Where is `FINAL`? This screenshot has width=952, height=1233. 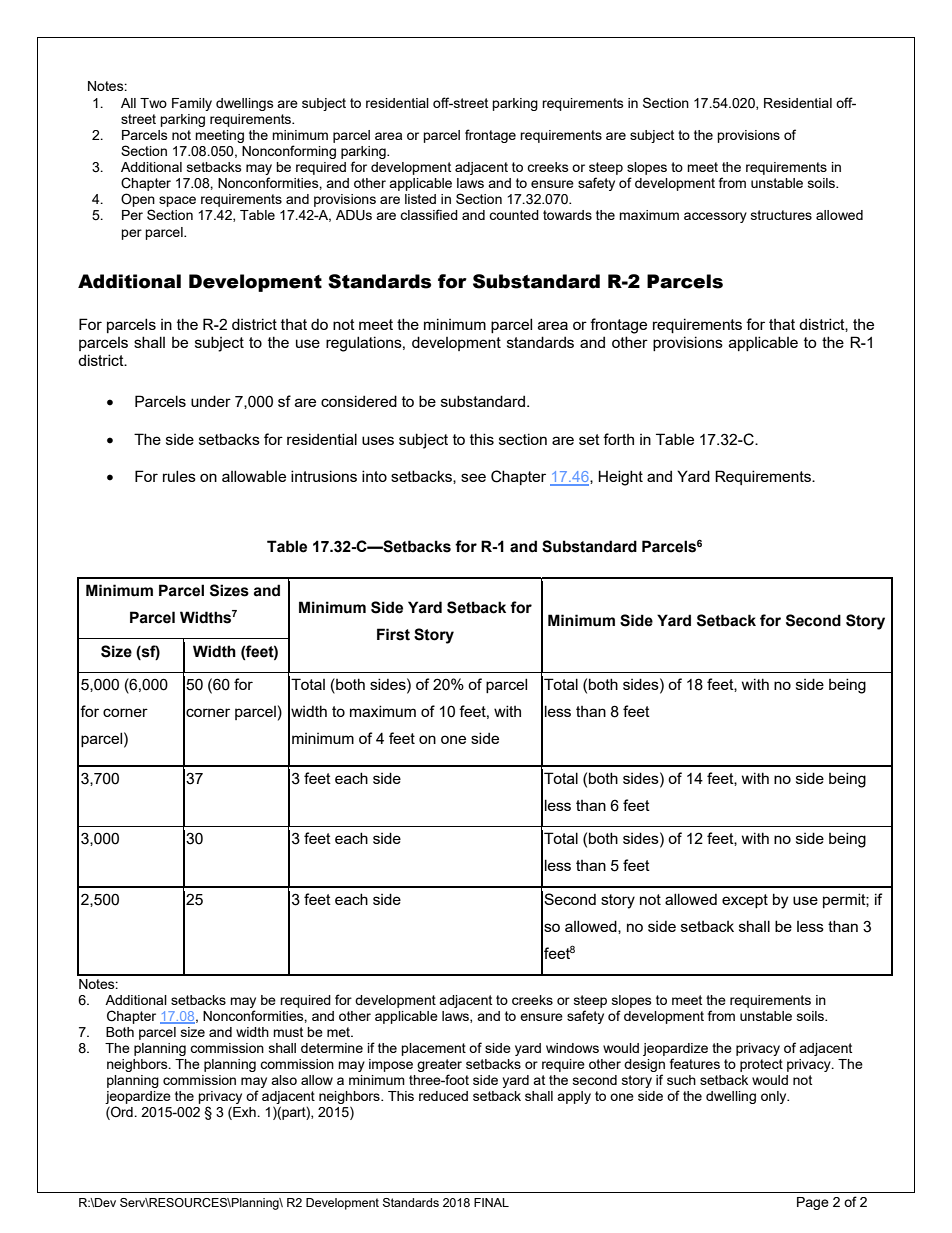 FINAL is located at coordinates (491, 1202).
